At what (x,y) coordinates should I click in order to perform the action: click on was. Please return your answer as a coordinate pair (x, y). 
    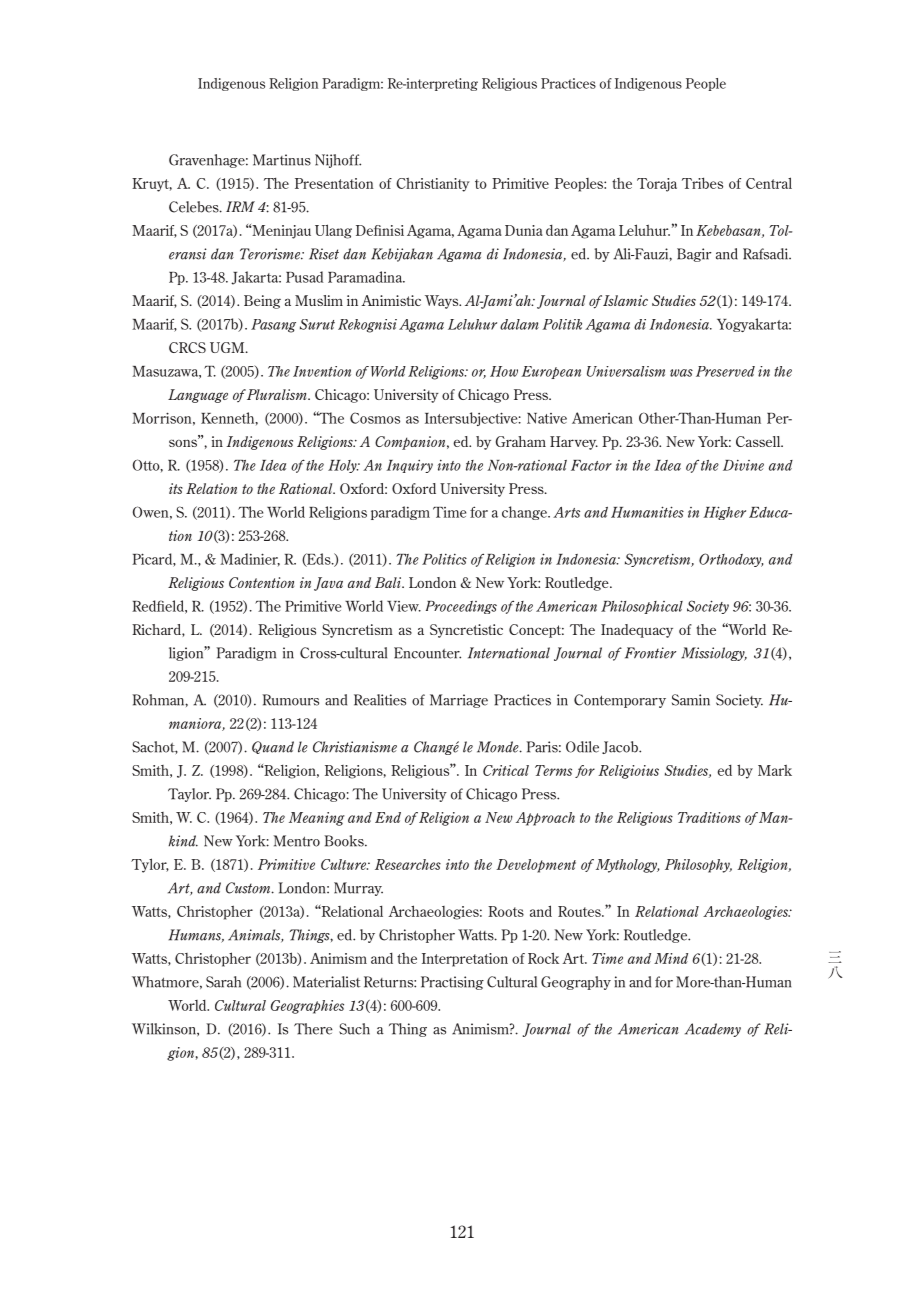
    Looking at the image, I should click on (681, 373).
